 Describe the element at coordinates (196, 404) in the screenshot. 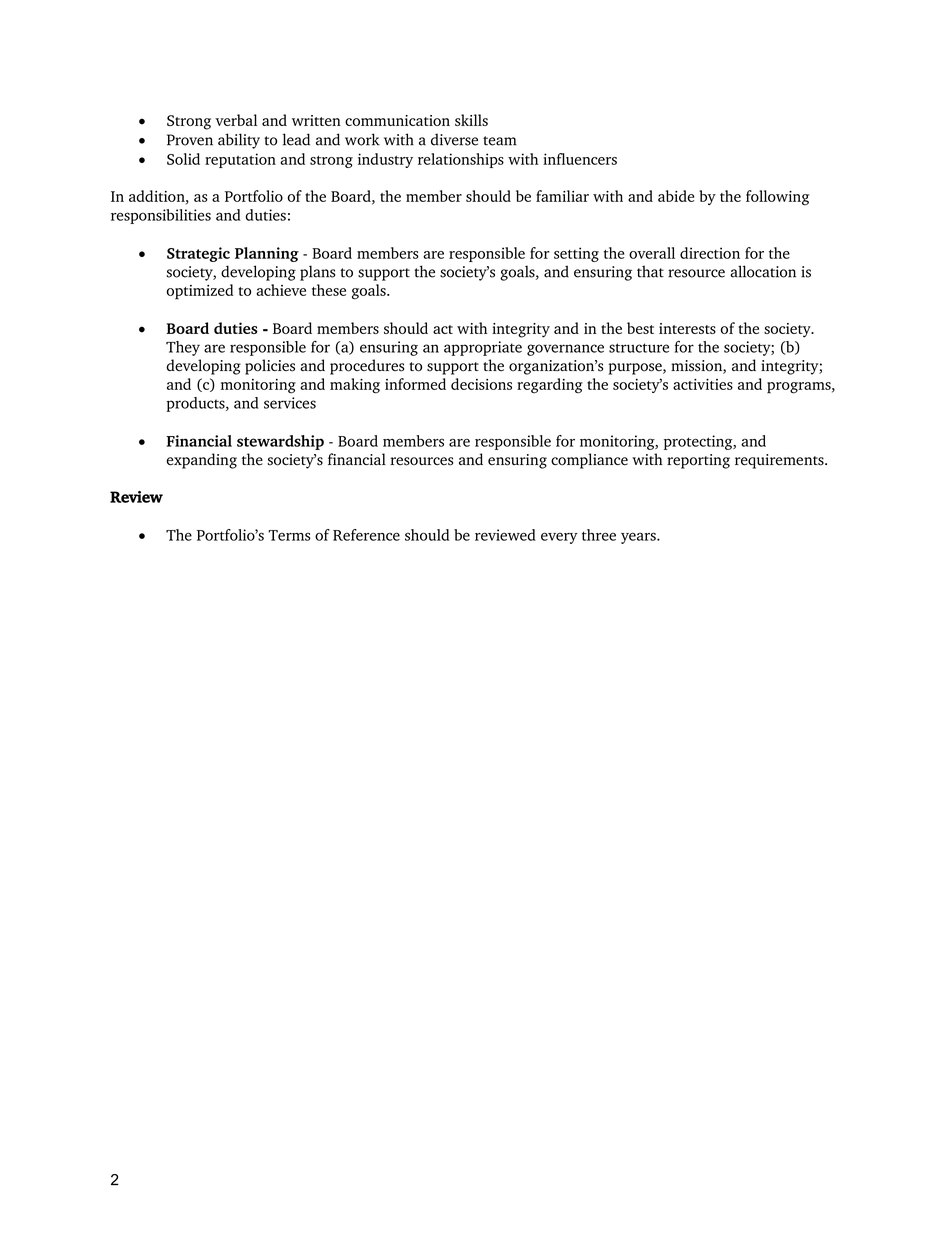

I see `products` at that location.
